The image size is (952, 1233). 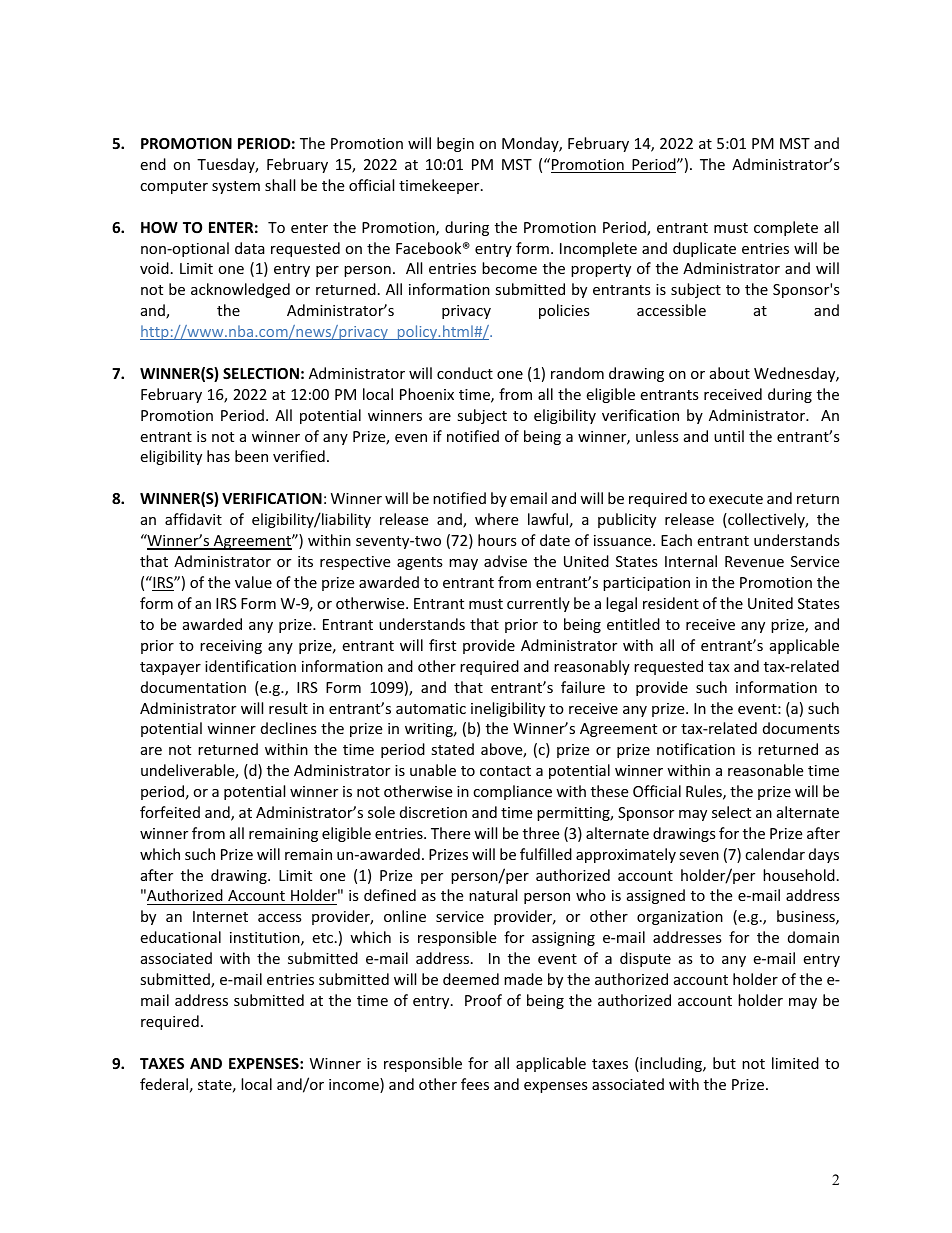 I want to click on system, so click(x=236, y=187).
